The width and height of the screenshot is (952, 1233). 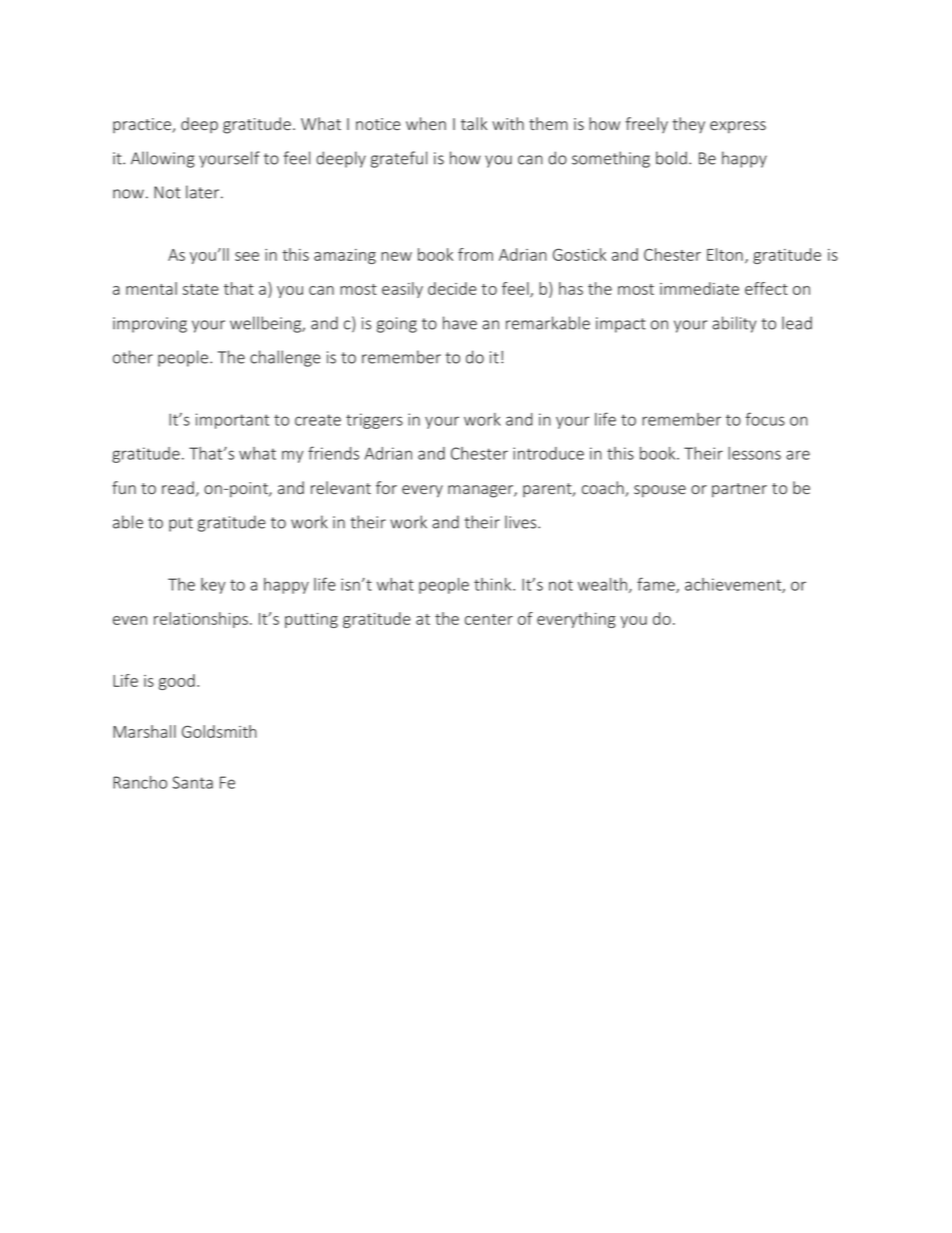 I want to click on center, so click(x=489, y=619).
